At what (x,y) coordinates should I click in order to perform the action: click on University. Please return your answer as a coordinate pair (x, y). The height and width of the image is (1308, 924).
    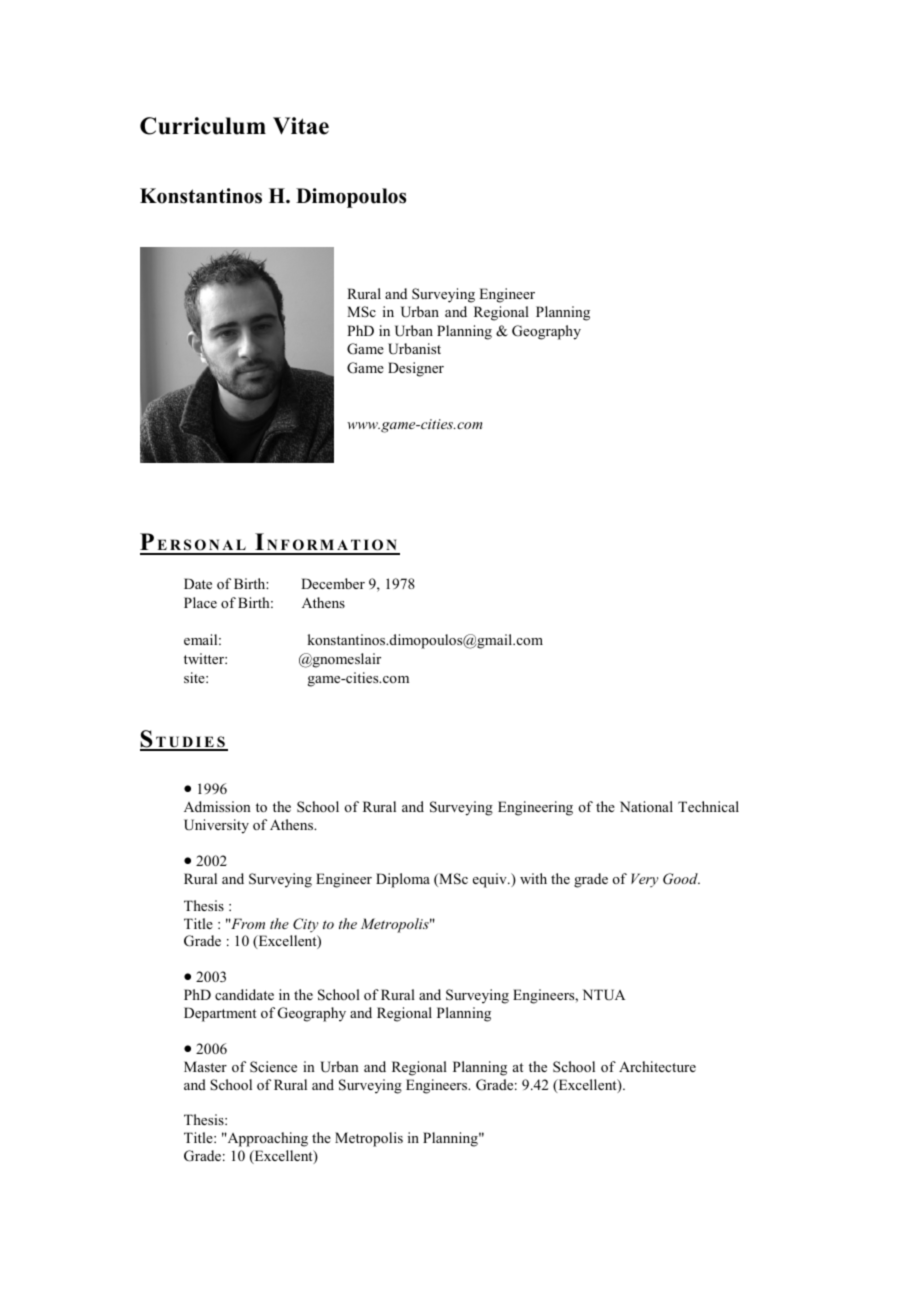
    Looking at the image, I should click on (216, 826).
